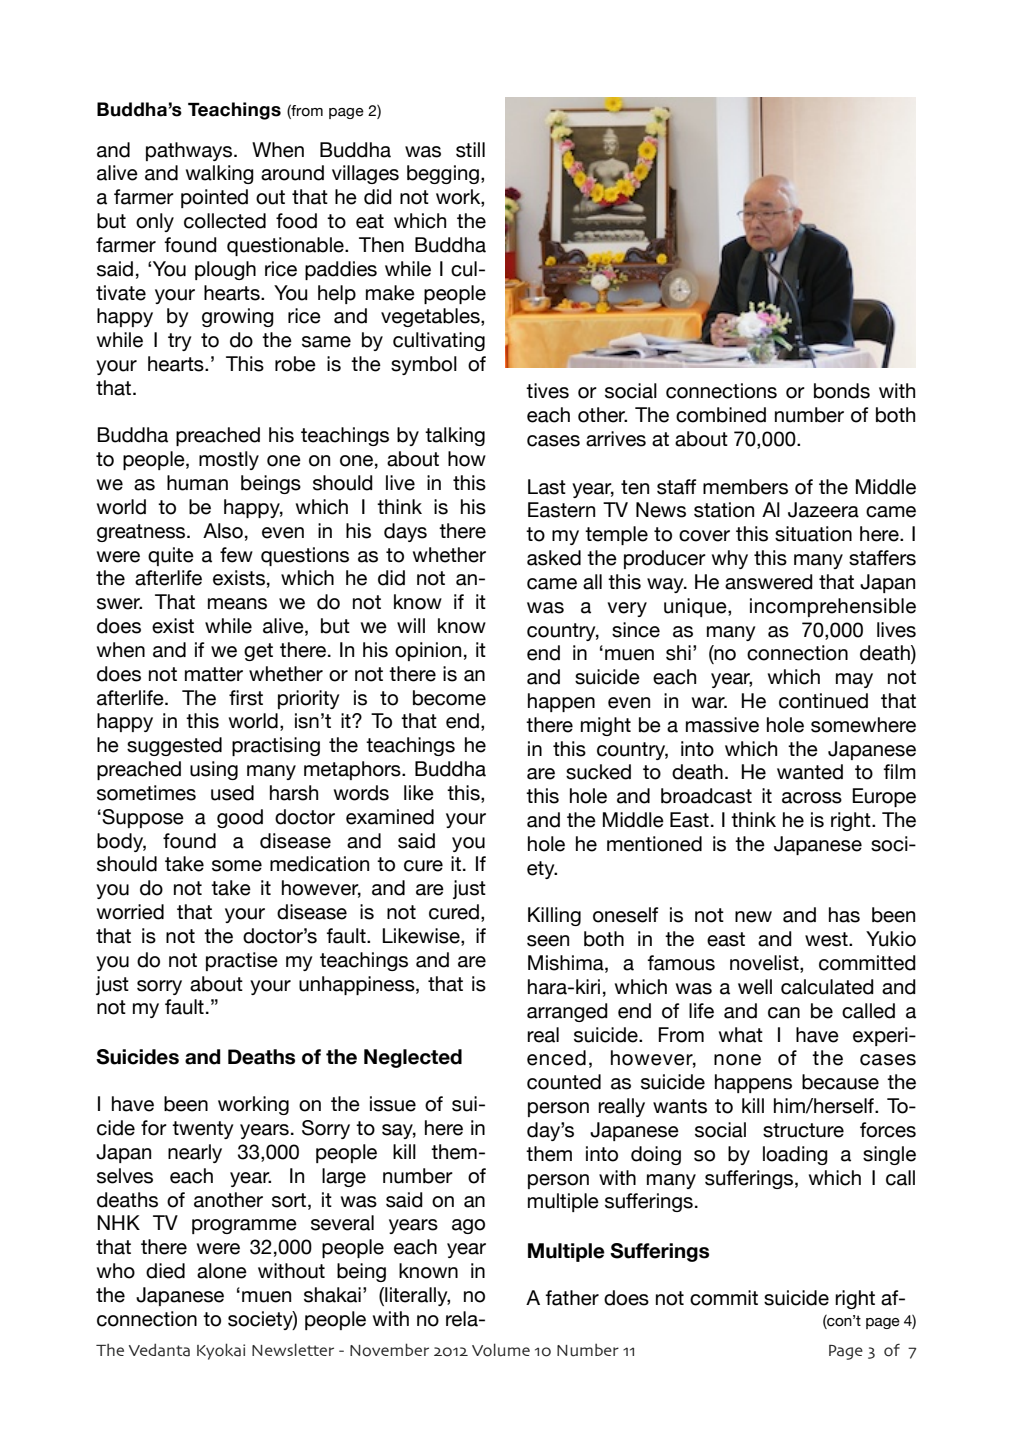 This document has height=1433, width=1013. What do you see at coordinates (222, 1271) in the document?
I see `alone` at bounding box center [222, 1271].
